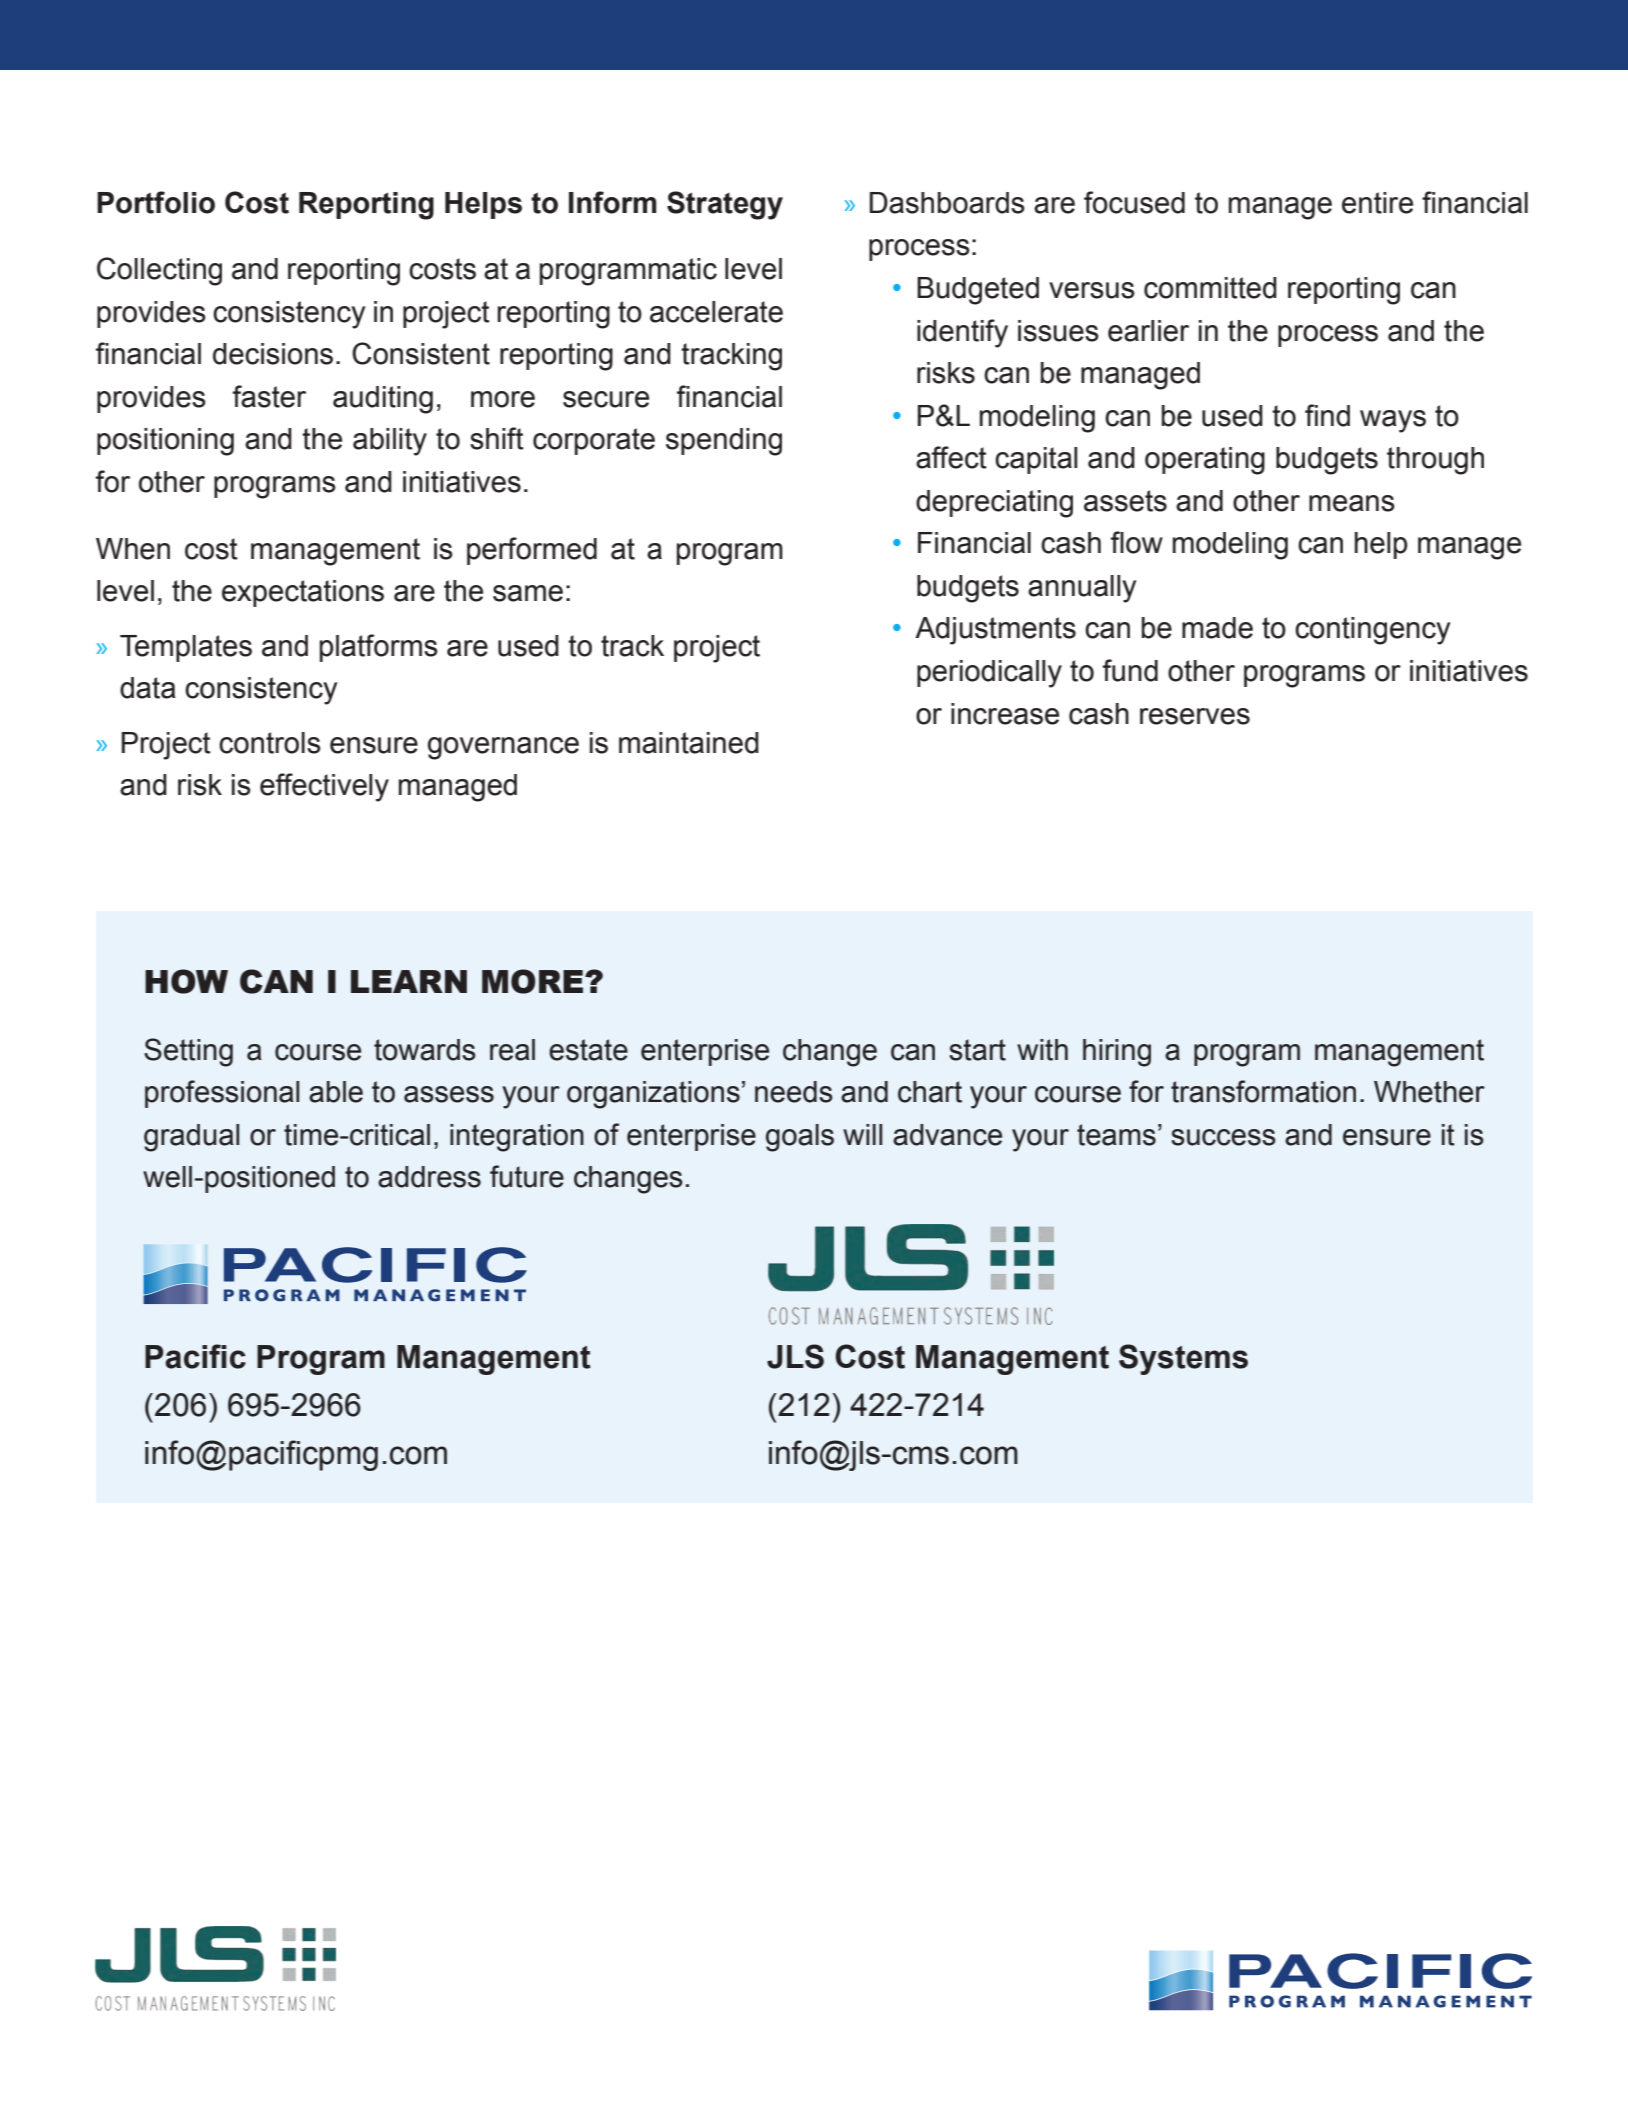 Image resolution: width=1628 pixels, height=2106 pixels. What do you see at coordinates (724, 442) in the screenshot?
I see `spending` at bounding box center [724, 442].
